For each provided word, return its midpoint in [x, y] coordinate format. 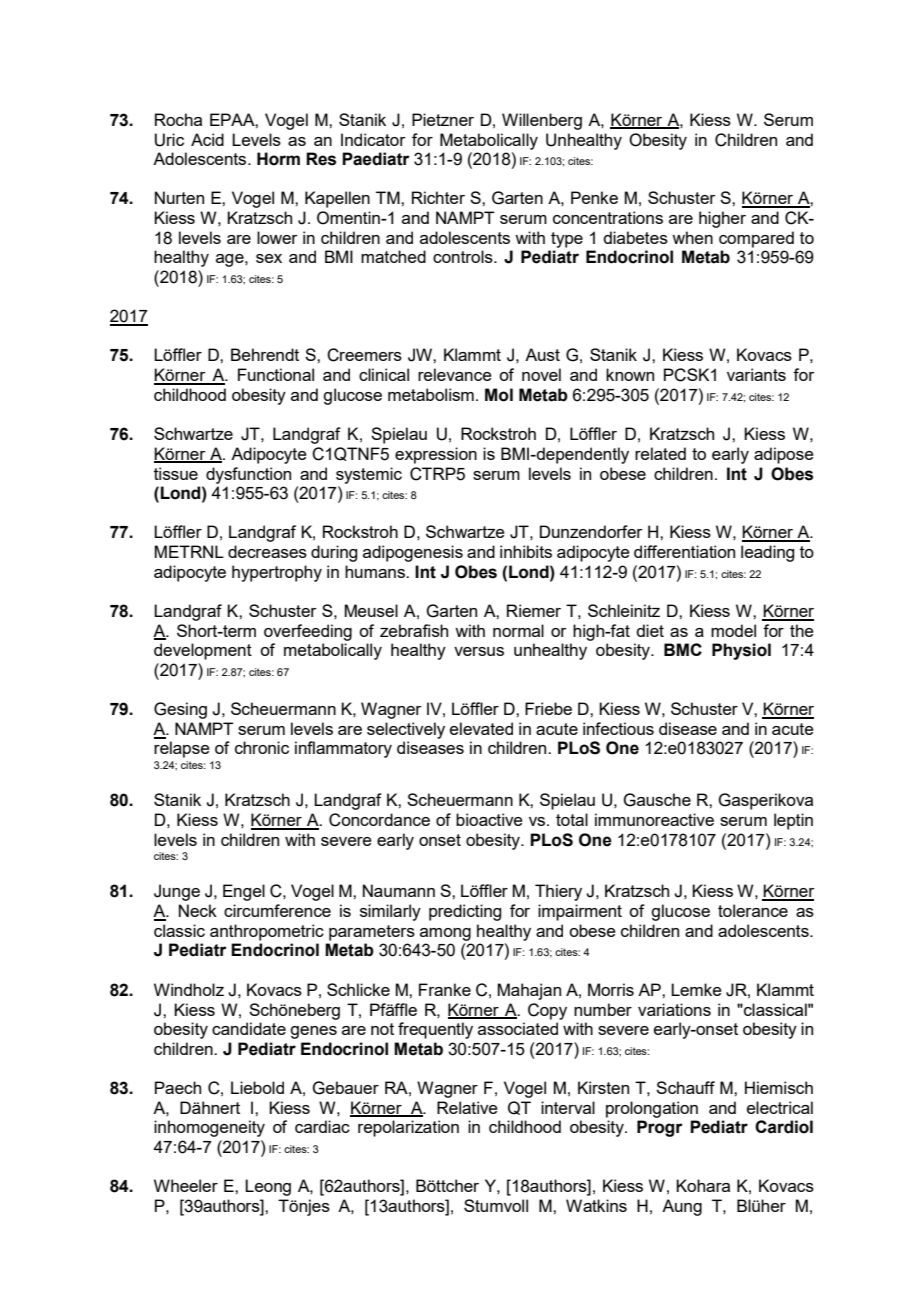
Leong [268, 1187]
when [692, 237]
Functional [276, 374]
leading [767, 553]
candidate [249, 1028]
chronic [262, 747]
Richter [438, 197]
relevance [455, 374]
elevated [481, 728]
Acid [207, 139]
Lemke [696, 989]
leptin [793, 821]
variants [756, 374]
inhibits [526, 551]
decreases [267, 551]
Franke [445, 989]
